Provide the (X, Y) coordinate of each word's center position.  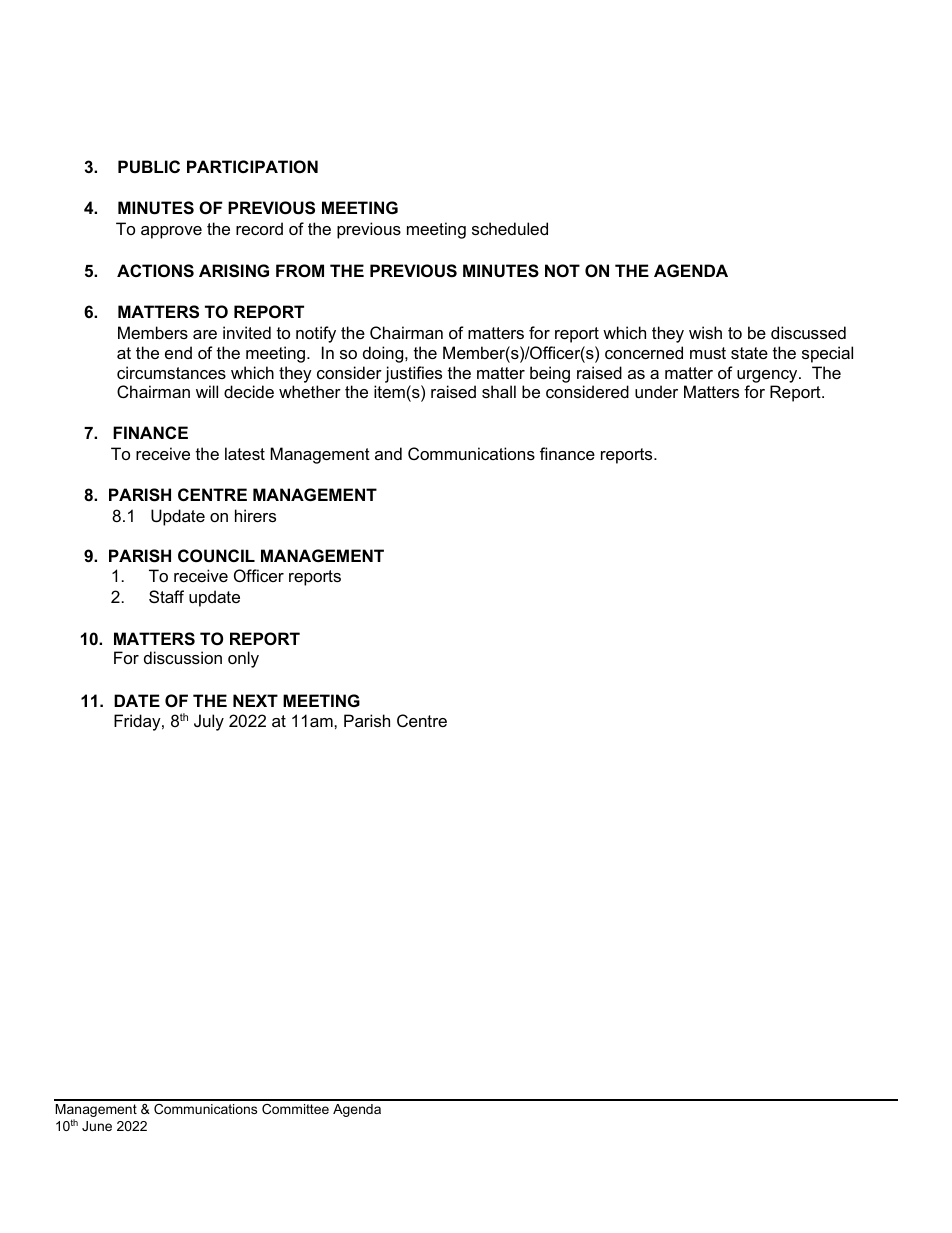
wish (705, 332)
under (656, 391)
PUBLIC (149, 166)
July (209, 722)
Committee (295, 1109)
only (243, 659)
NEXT (255, 700)
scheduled (510, 228)
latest (245, 453)
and (388, 453)
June (97, 1126)
